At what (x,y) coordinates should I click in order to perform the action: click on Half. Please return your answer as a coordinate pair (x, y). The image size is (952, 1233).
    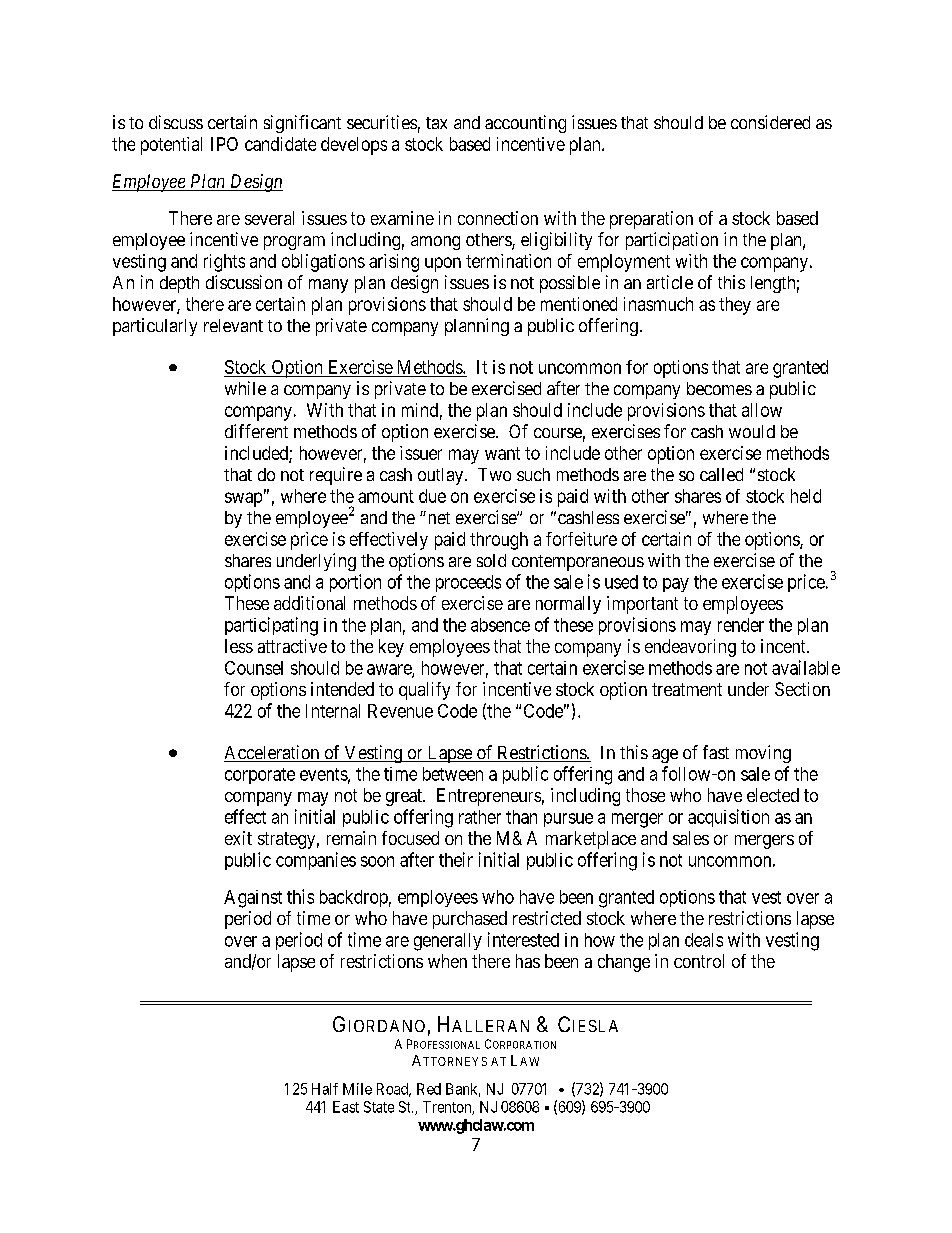
    Looking at the image, I should click on (325, 1089).
